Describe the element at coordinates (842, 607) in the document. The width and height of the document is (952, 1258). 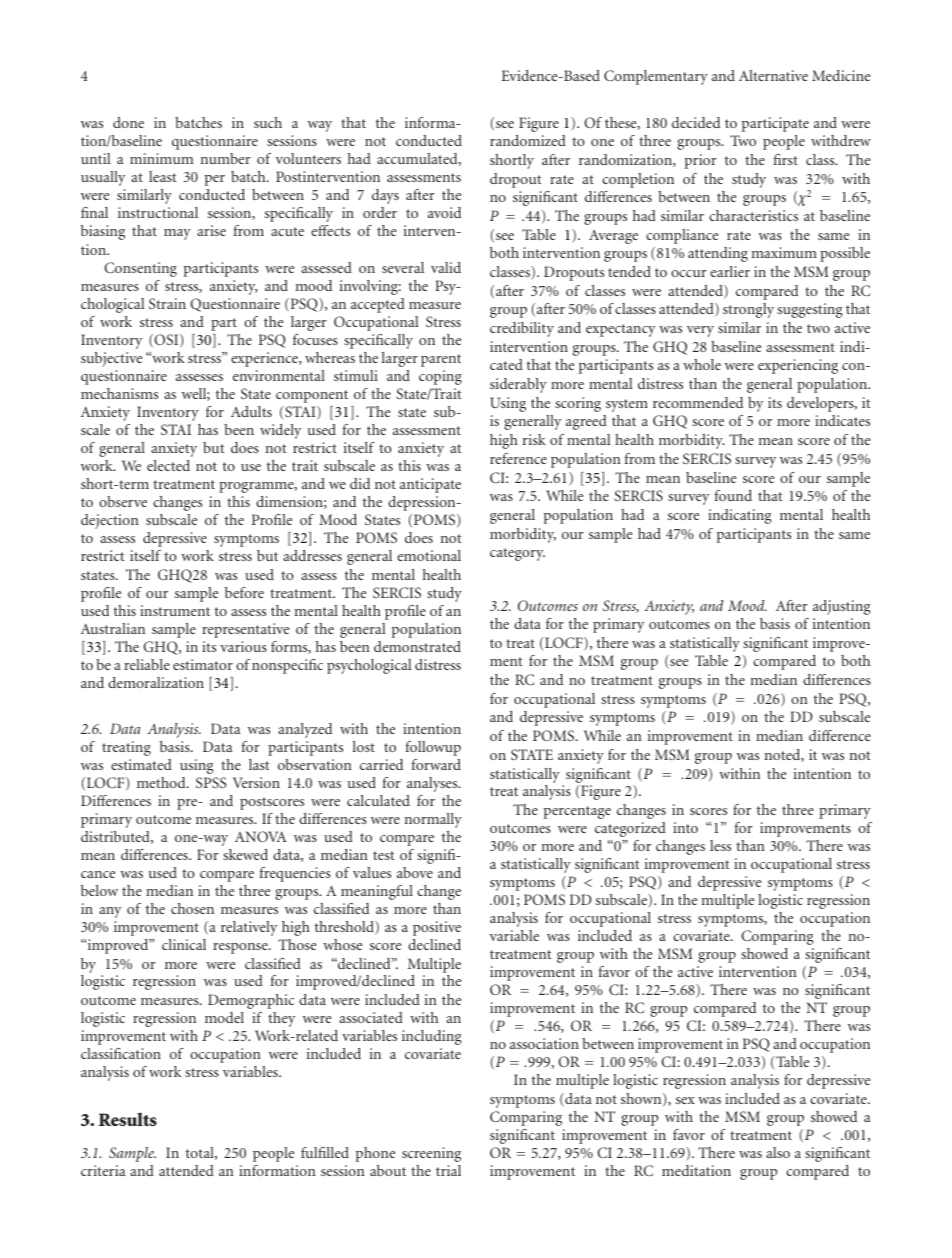
I see `adjusting` at that location.
